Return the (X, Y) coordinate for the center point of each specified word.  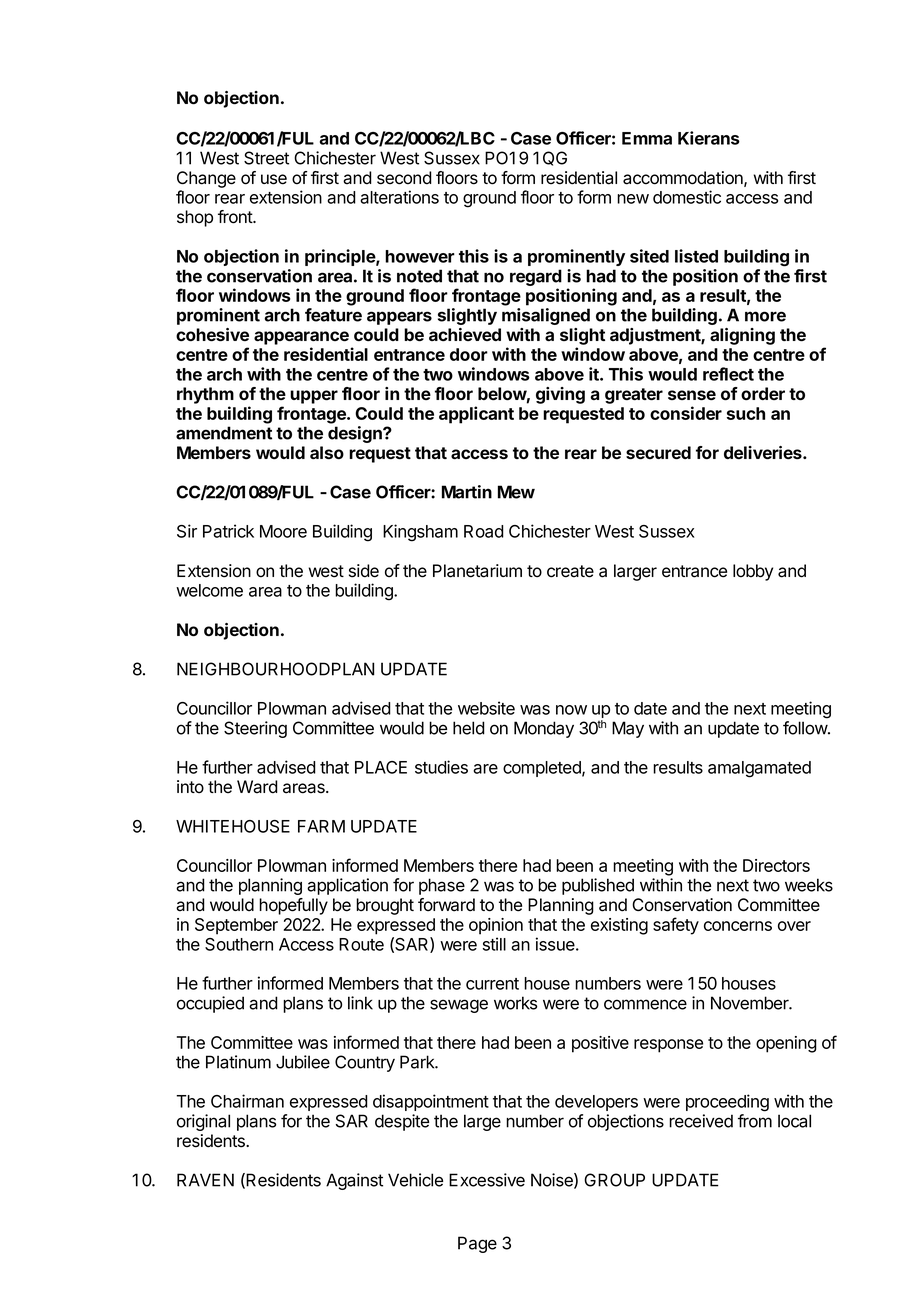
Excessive (487, 1180)
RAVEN (205, 1180)
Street (266, 158)
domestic (687, 197)
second (404, 178)
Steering (255, 729)
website (486, 708)
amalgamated (759, 769)
